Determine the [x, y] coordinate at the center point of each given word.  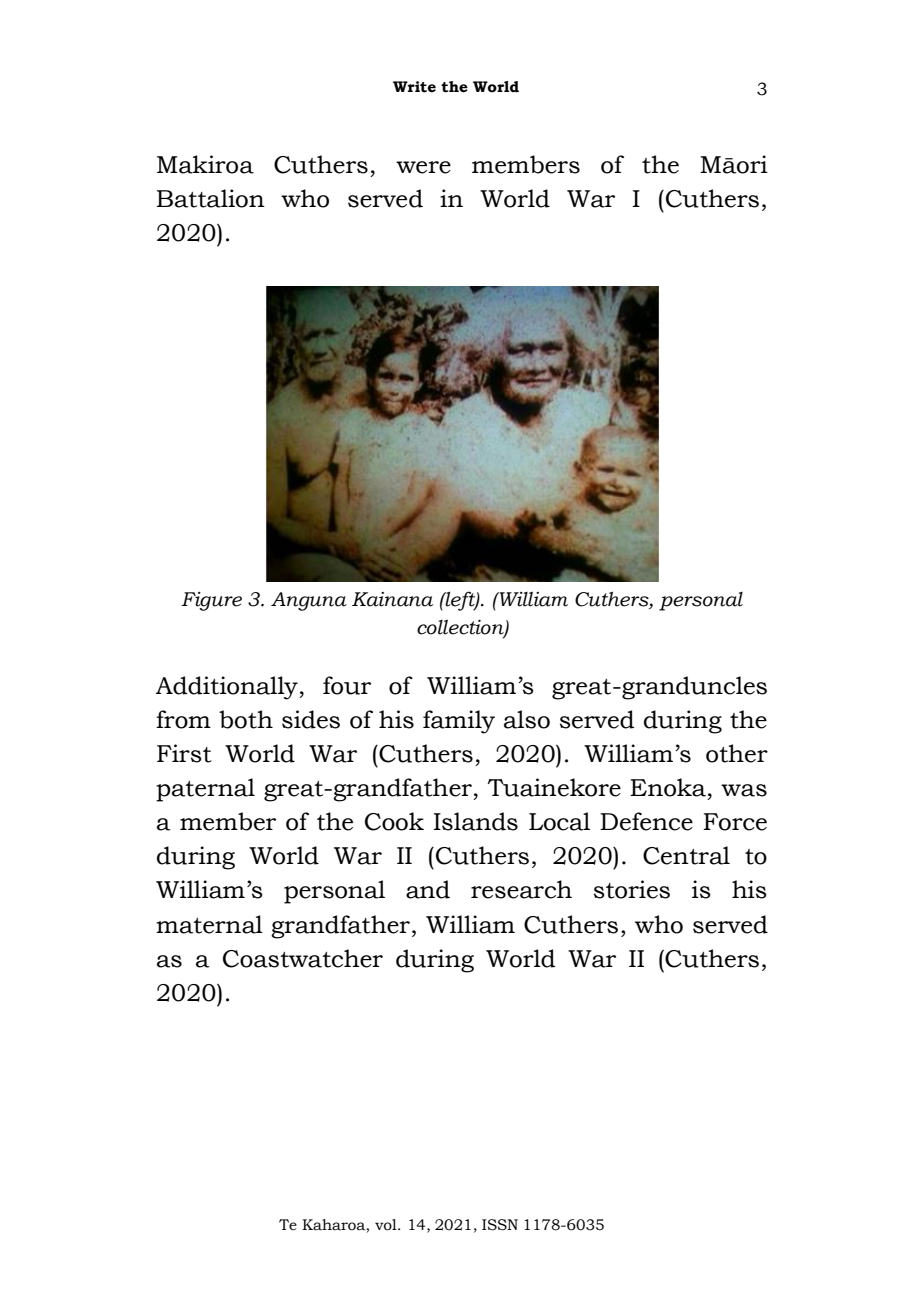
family [459, 722]
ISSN [500, 1225]
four [347, 685]
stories [632, 889]
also [527, 719]
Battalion [211, 198]
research [521, 889]
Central [686, 855]
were [423, 167]
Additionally [228, 688]
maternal [209, 924]
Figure [211, 601]
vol [387, 1225]
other [737, 753]
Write [414, 87]
